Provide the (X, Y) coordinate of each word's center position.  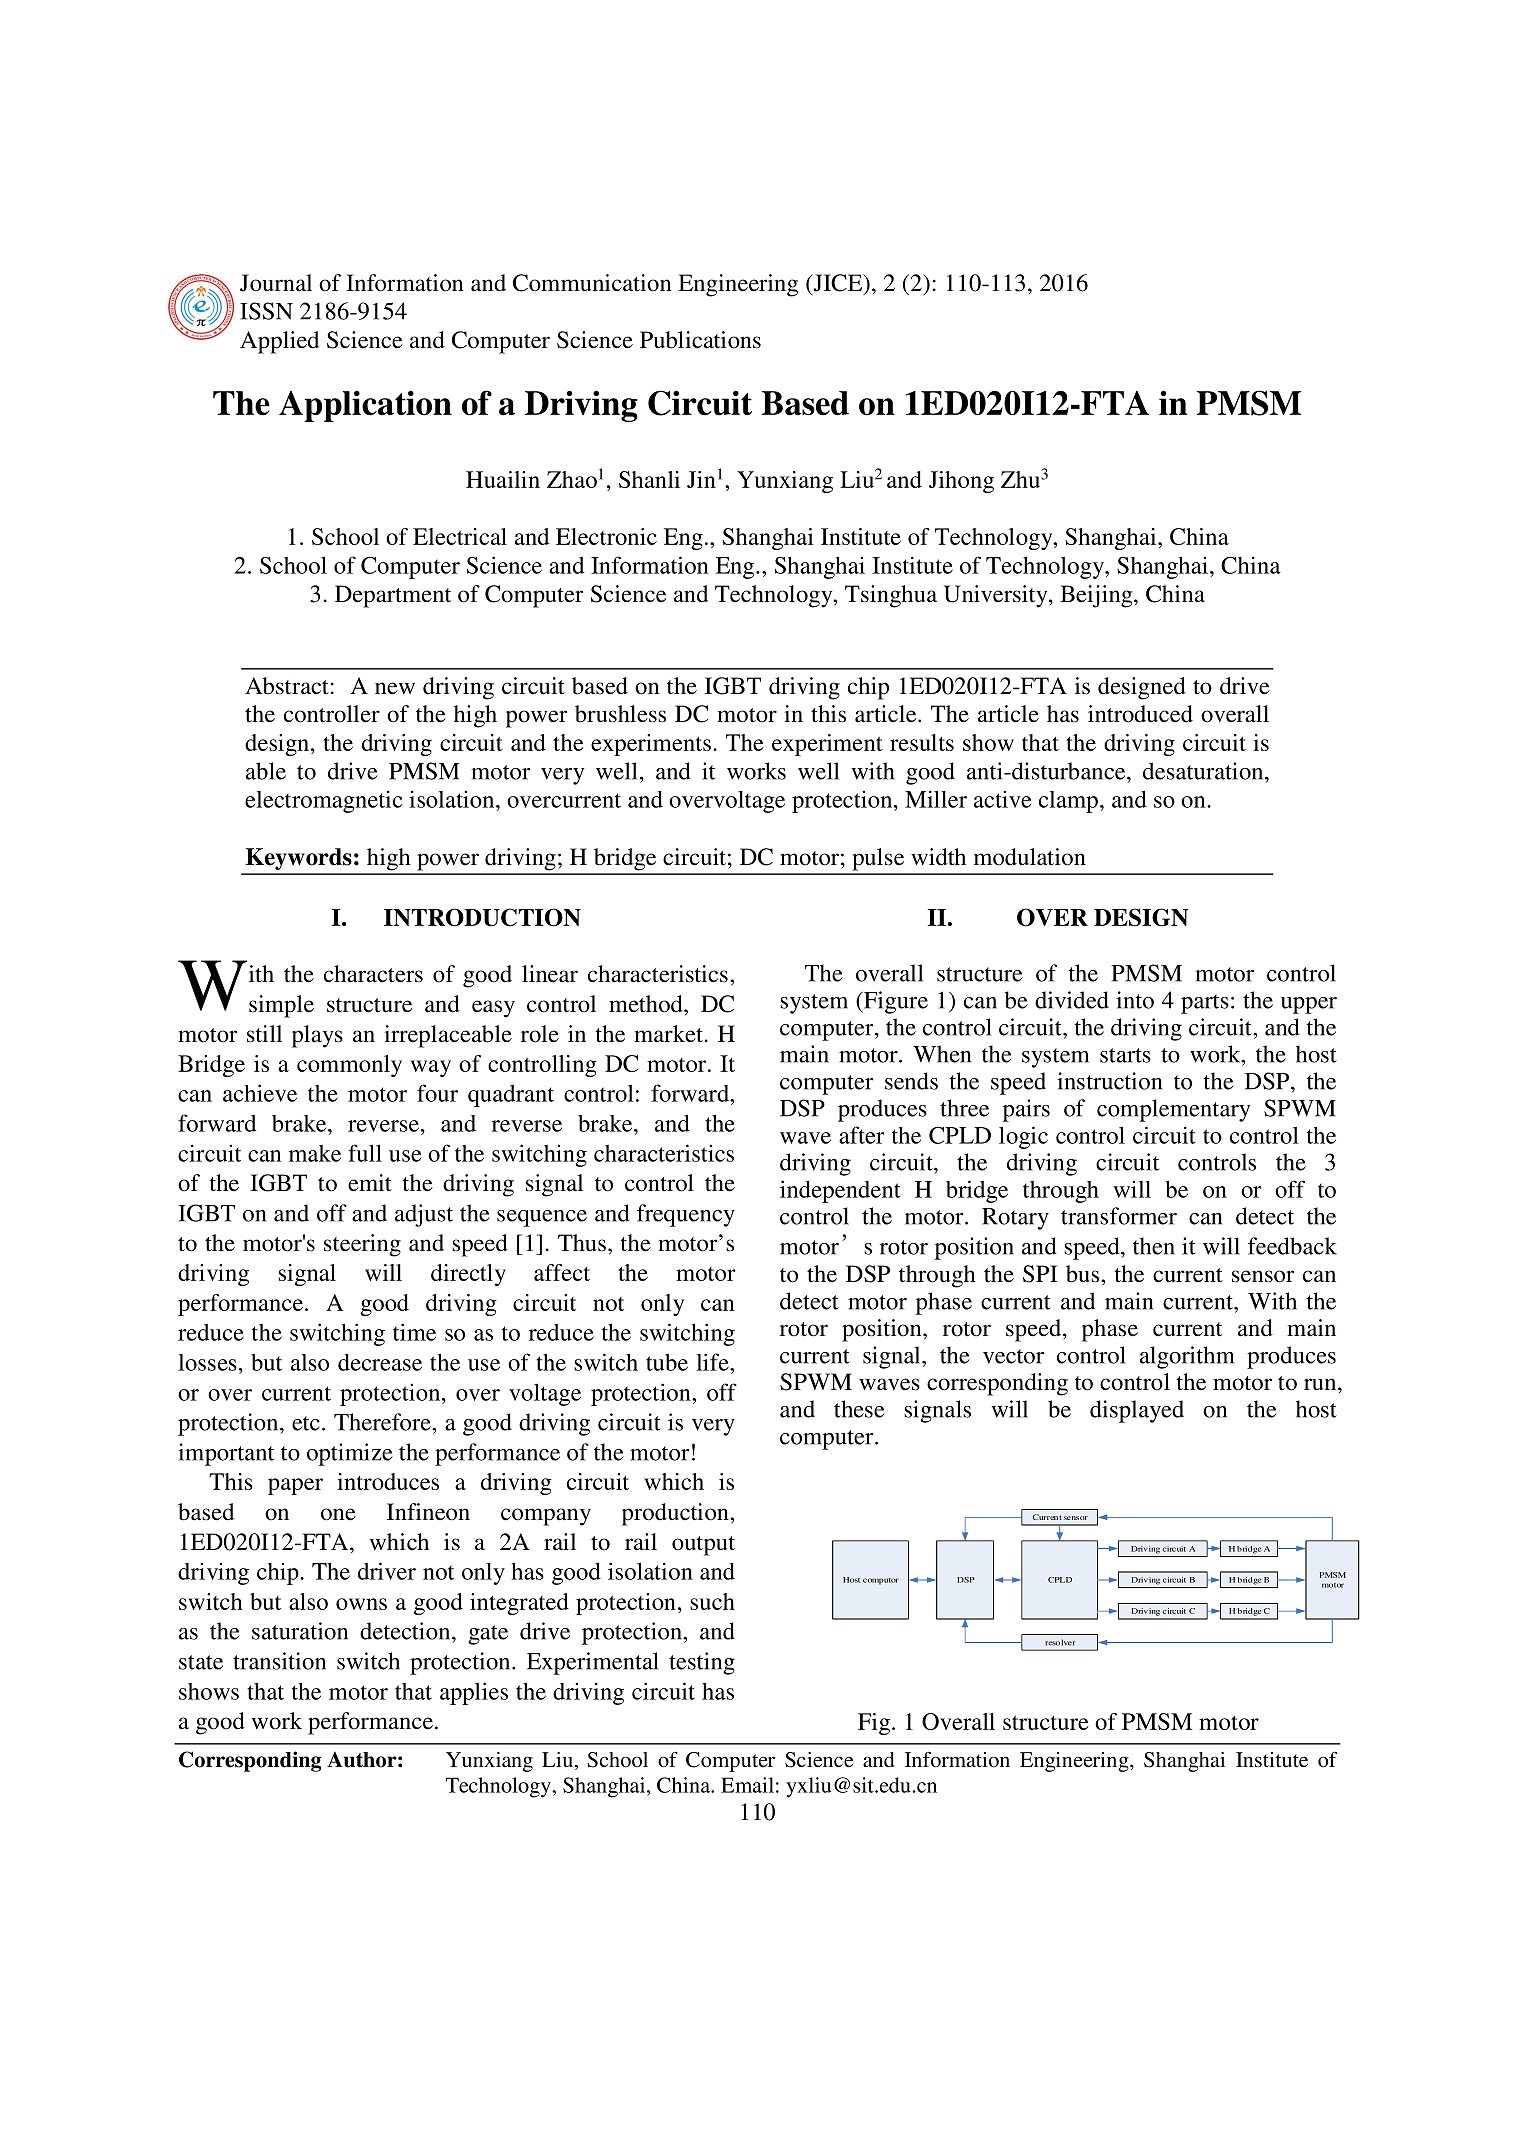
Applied (279, 342)
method (647, 1004)
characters (373, 974)
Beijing (1097, 596)
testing (702, 1663)
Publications (700, 340)
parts (1205, 1004)
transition (279, 1661)
